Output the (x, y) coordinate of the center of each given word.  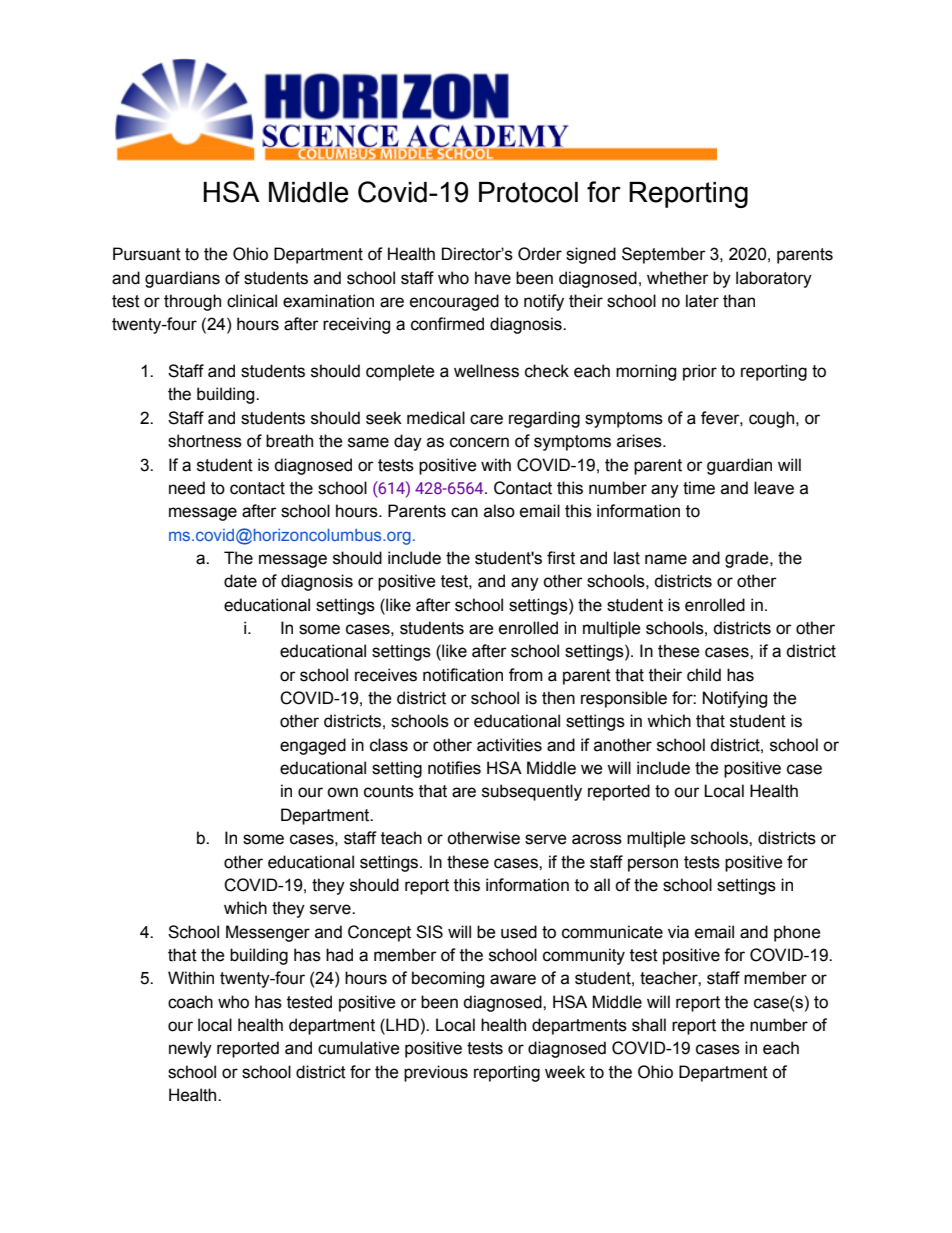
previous (436, 1073)
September (664, 255)
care (486, 419)
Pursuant (147, 254)
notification (463, 675)
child (704, 675)
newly (190, 1049)
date (240, 581)
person (653, 865)
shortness (205, 441)
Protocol (528, 192)
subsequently (532, 792)
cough (773, 419)
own (342, 792)
